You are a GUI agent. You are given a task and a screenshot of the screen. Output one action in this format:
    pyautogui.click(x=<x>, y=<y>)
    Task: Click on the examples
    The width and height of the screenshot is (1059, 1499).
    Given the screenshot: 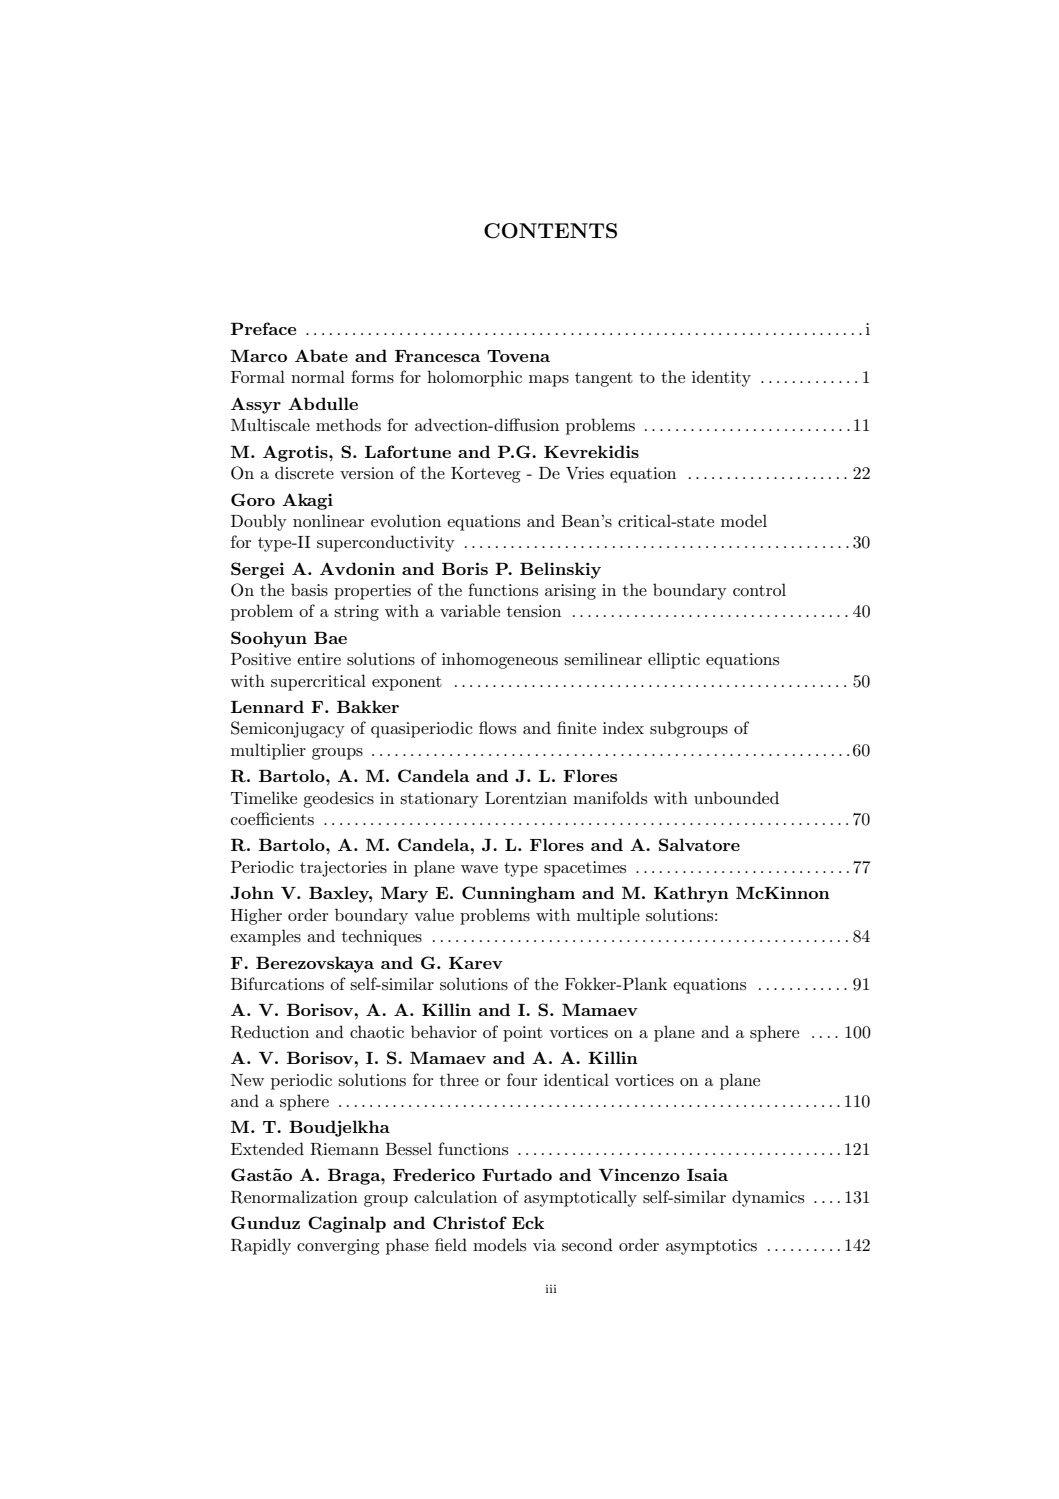 What is the action you would take?
    pyautogui.click(x=265, y=937)
